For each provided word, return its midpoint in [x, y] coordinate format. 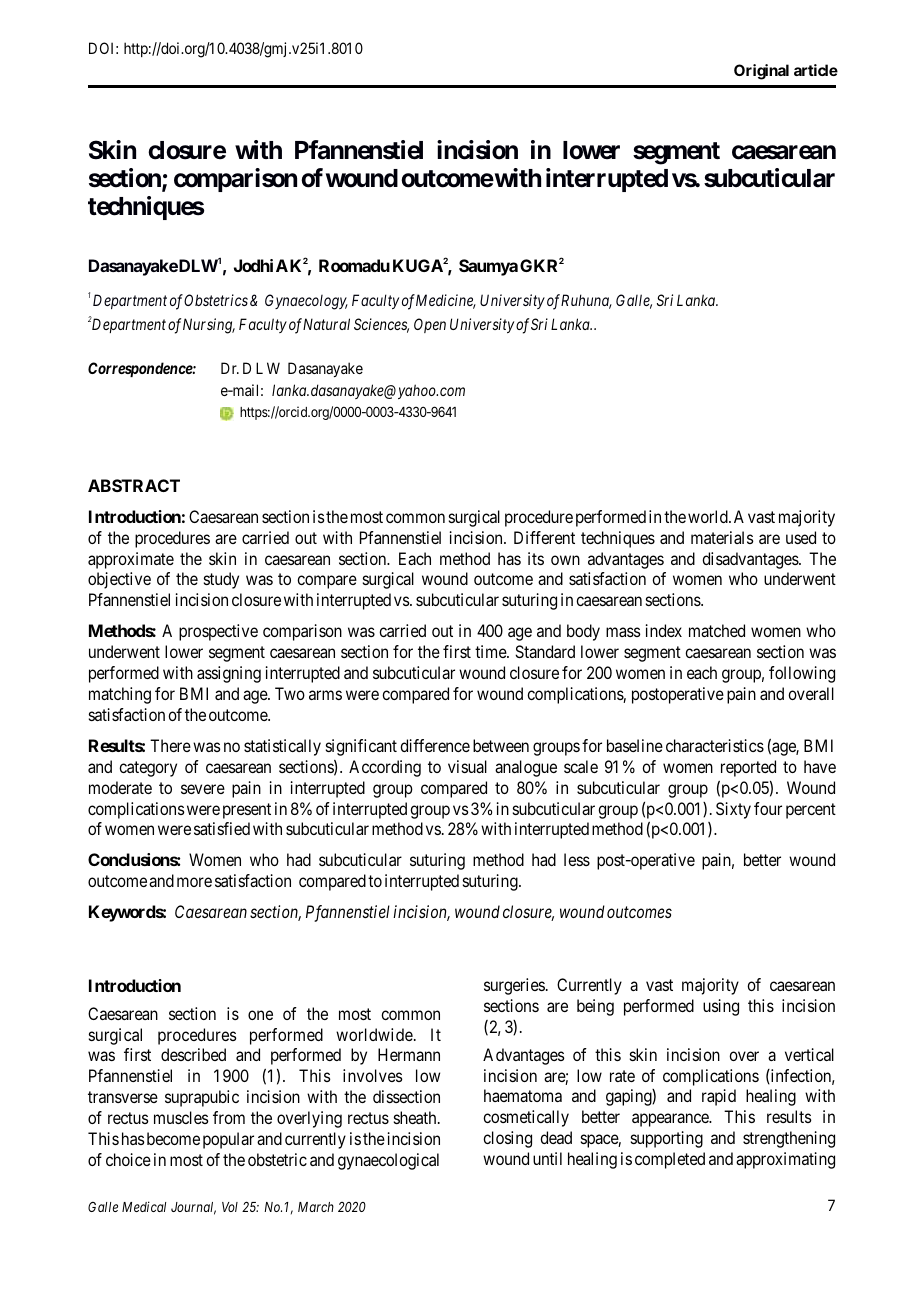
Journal [193, 1208]
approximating [785, 1160]
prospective [218, 632]
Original [761, 72]
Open [430, 325]
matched [717, 630]
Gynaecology [306, 302]
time [491, 651]
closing [507, 1139]
